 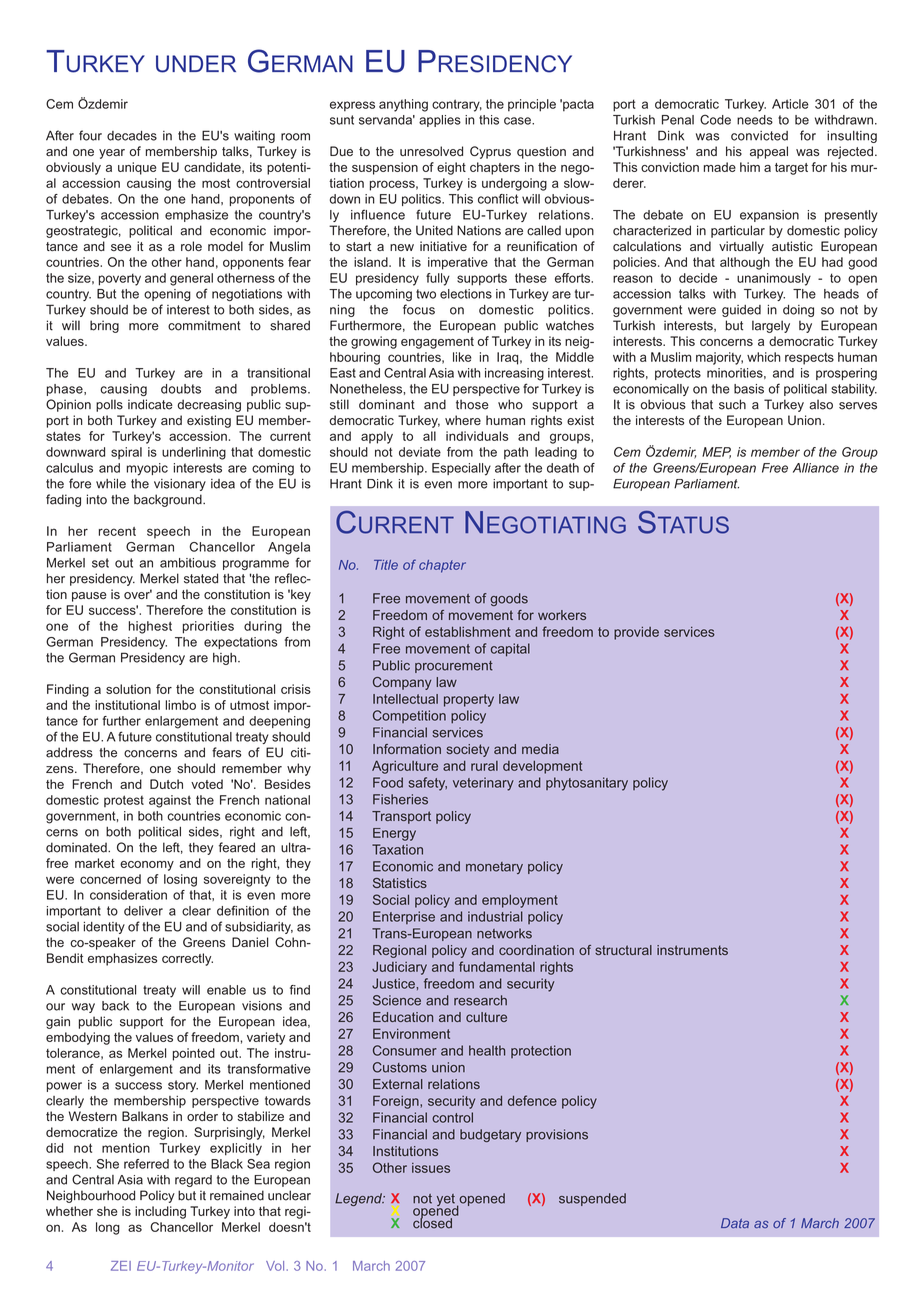 What do you see at coordinates (540, 749) in the screenshot?
I see `media` at bounding box center [540, 749].
